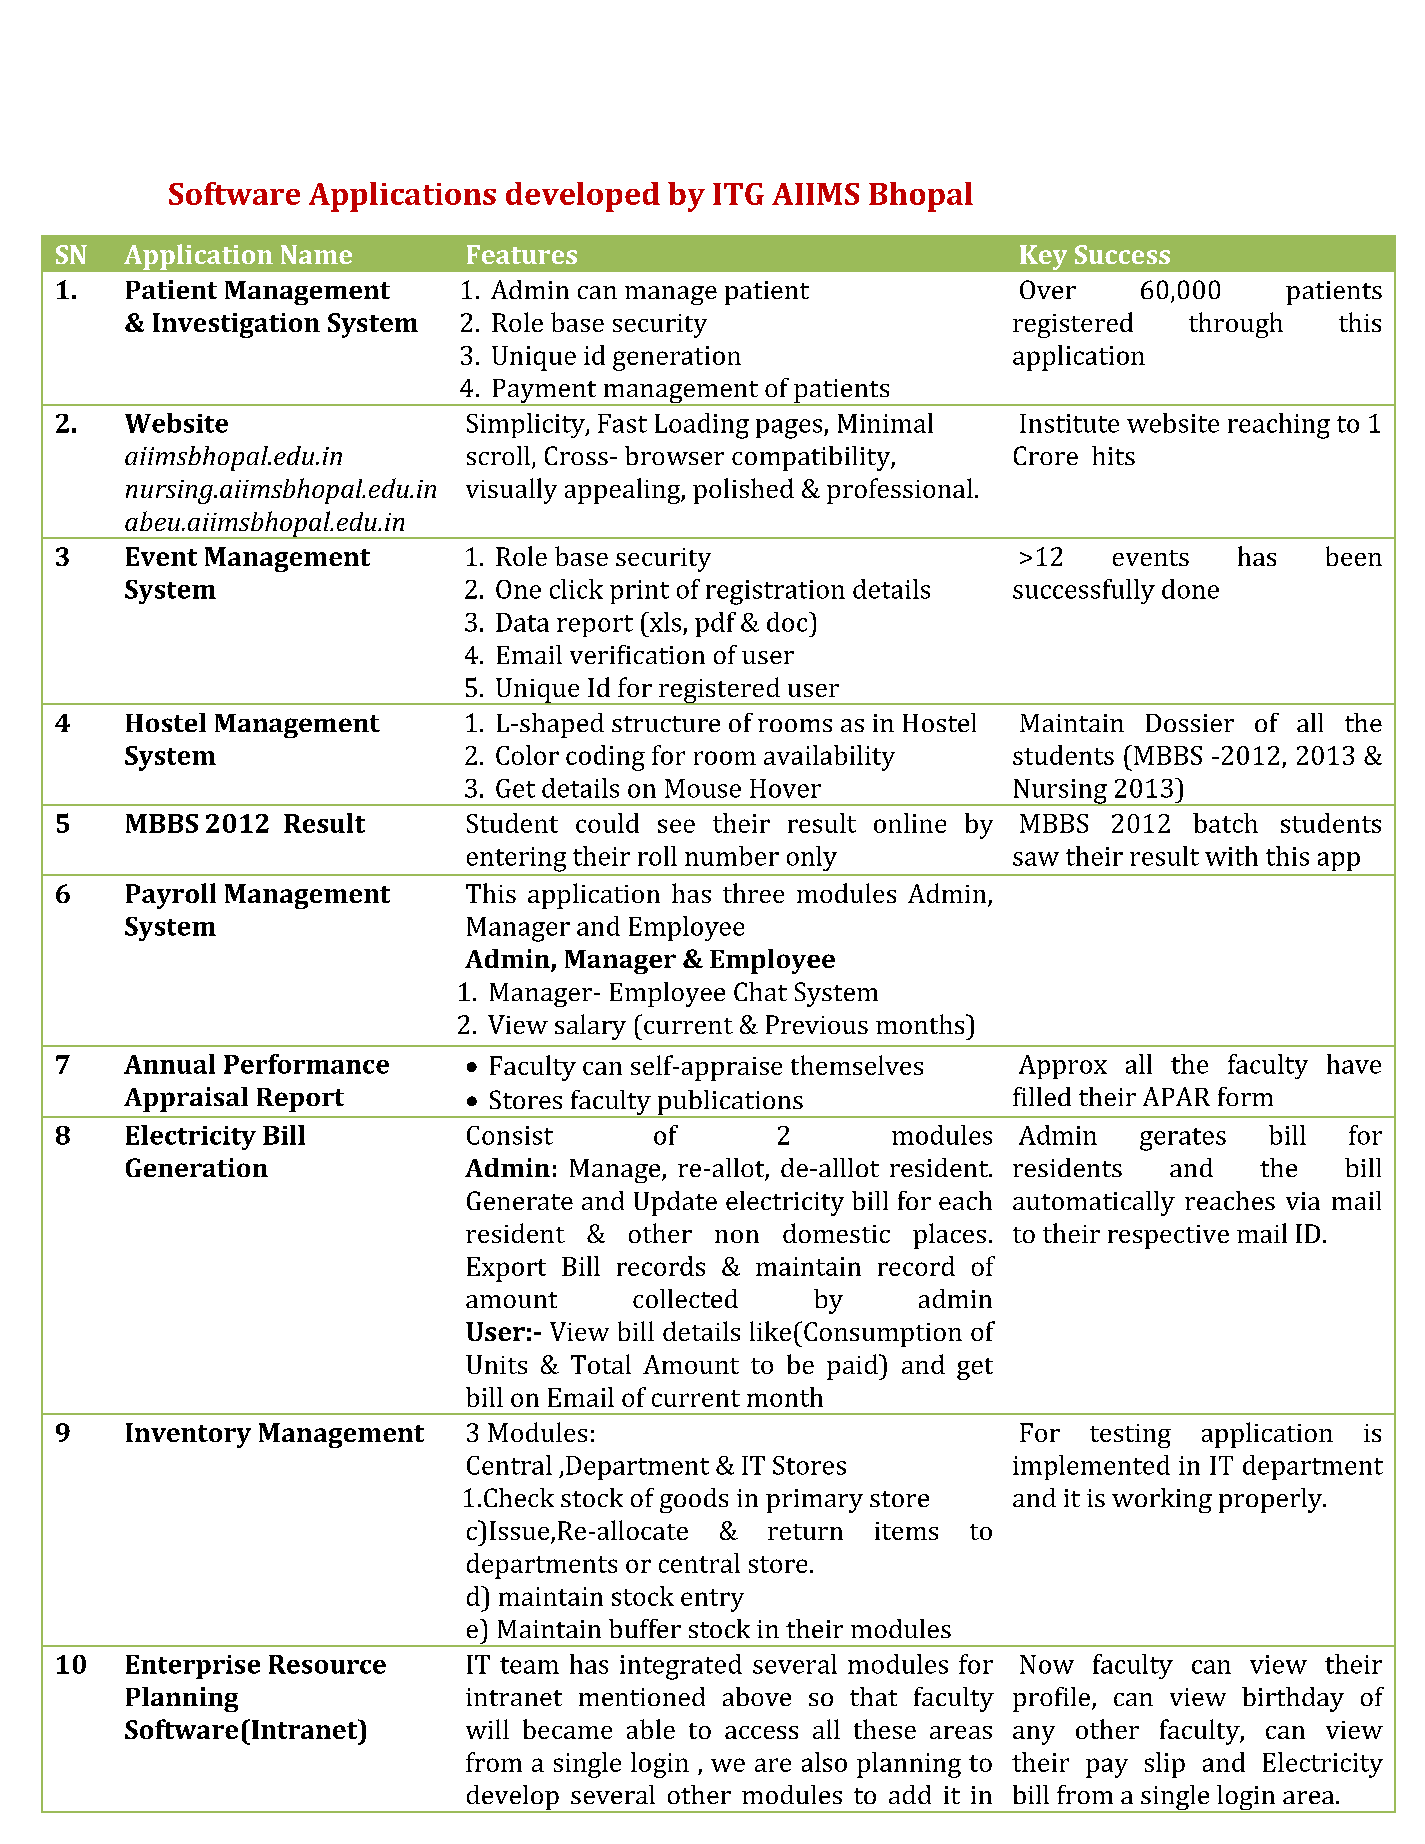 The height and width of the document is (1844, 1425). What do you see at coordinates (1176, 1096) in the document?
I see `APAR` at bounding box center [1176, 1096].
